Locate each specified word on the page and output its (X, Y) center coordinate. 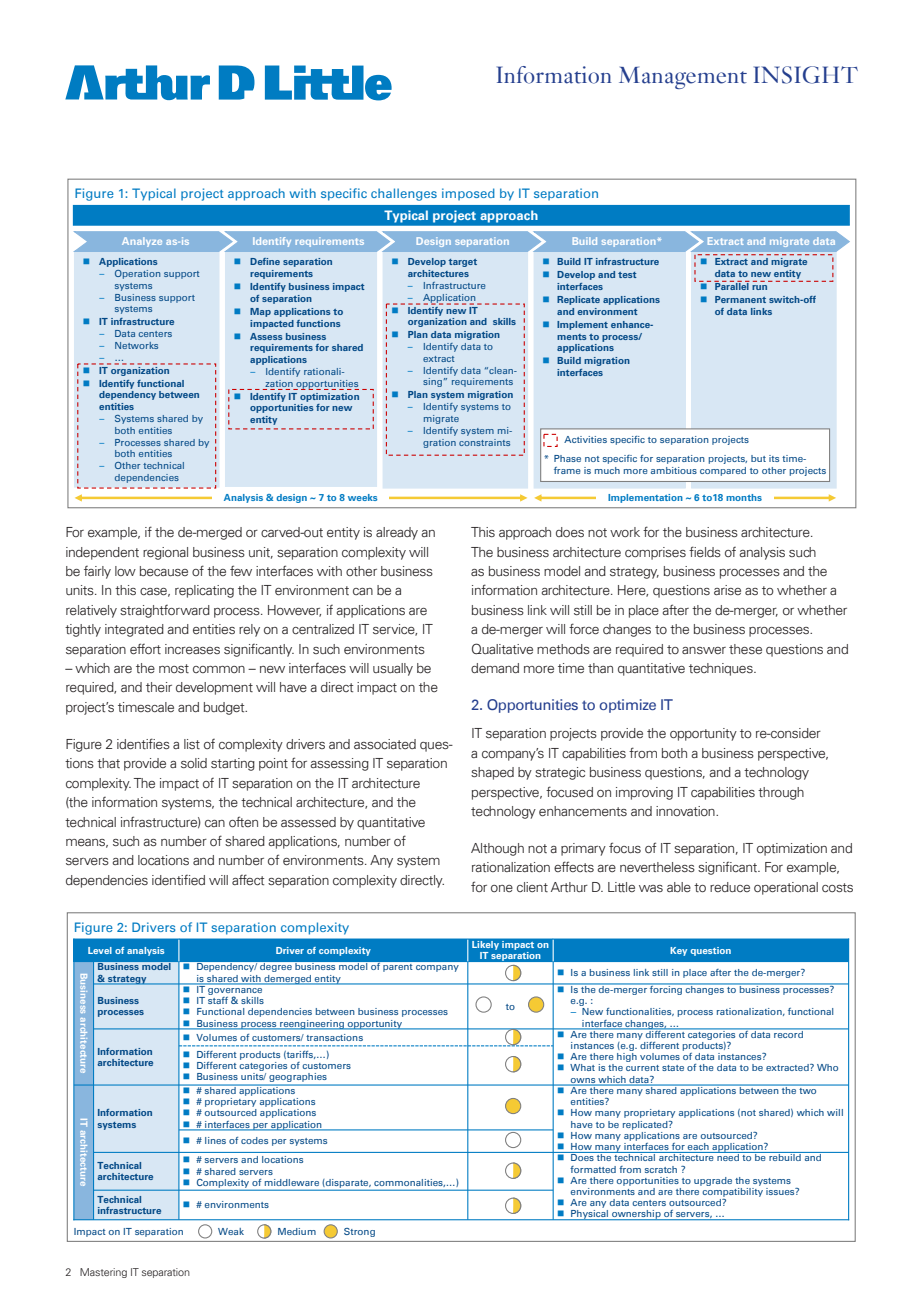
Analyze (142, 242)
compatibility (732, 1191)
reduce (730, 887)
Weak (231, 1231)
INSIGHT (806, 75)
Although (497, 849)
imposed (468, 194)
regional (165, 553)
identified (178, 880)
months (744, 497)
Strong (359, 1232)
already (397, 533)
